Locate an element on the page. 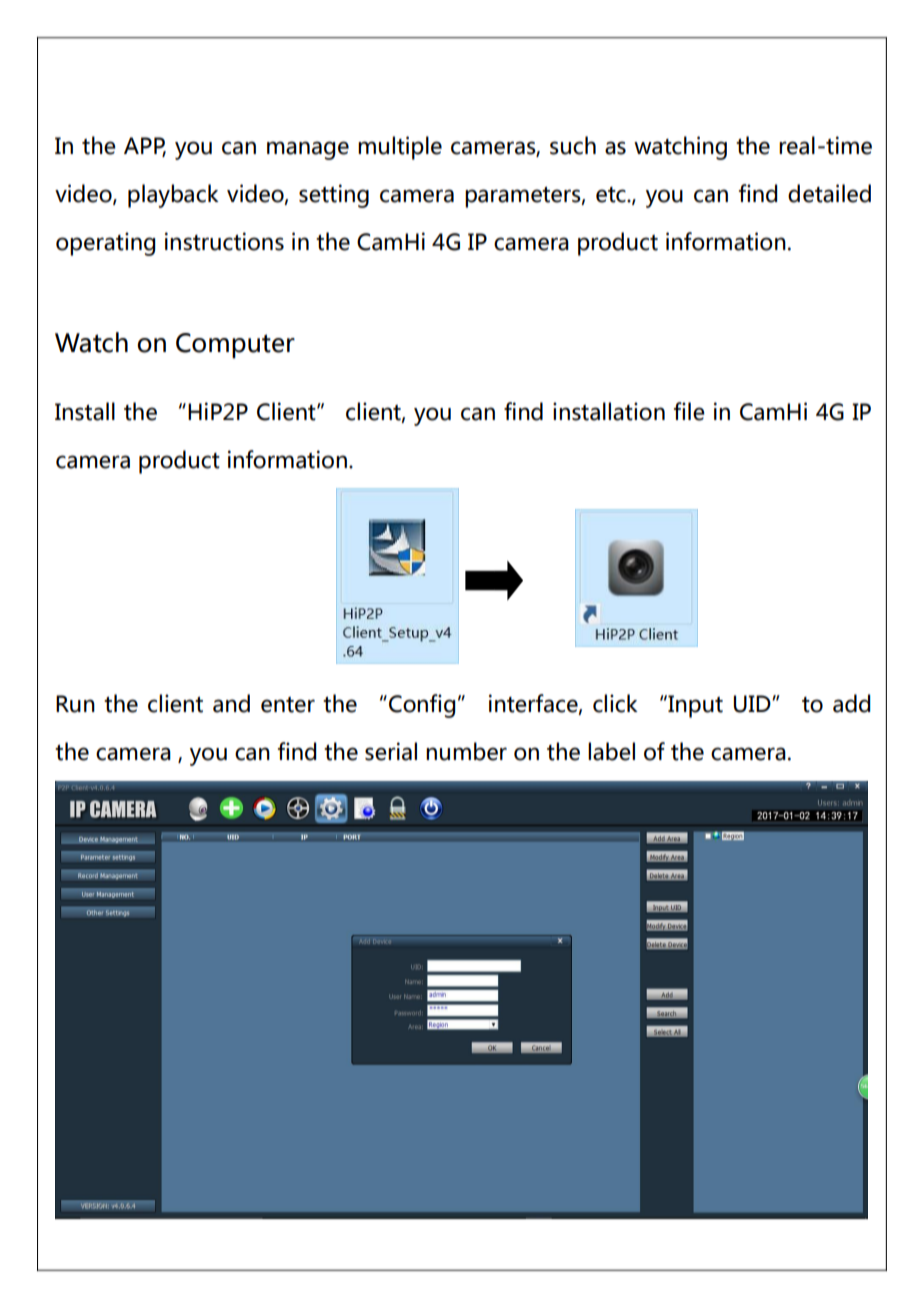 This document has width=924, height=1308. and is located at coordinates (231, 703).
